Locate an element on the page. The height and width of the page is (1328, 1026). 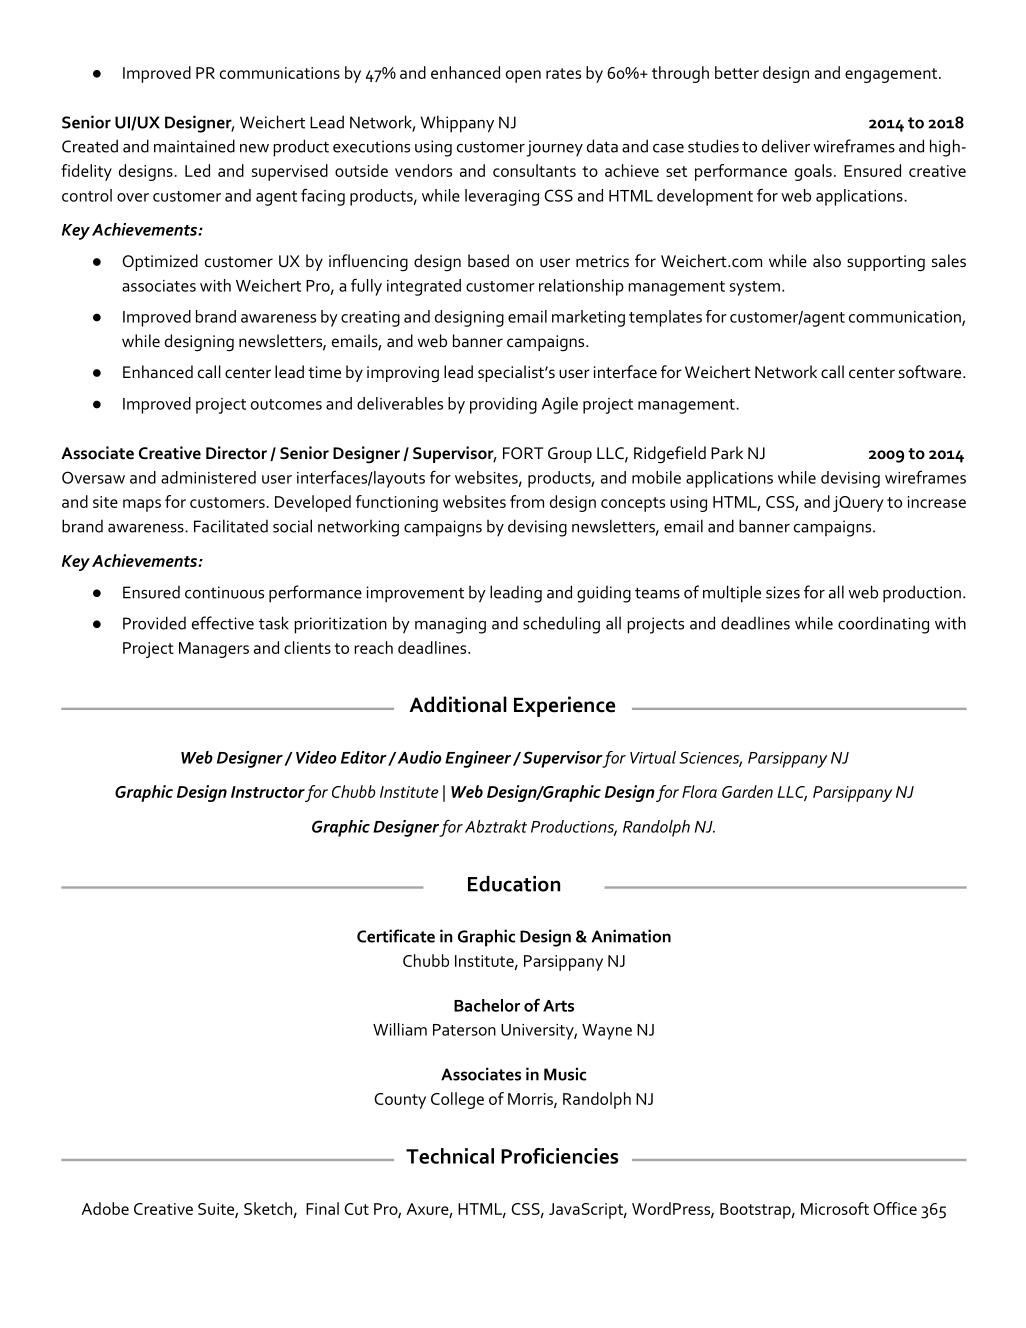
administered is located at coordinates (208, 477).
